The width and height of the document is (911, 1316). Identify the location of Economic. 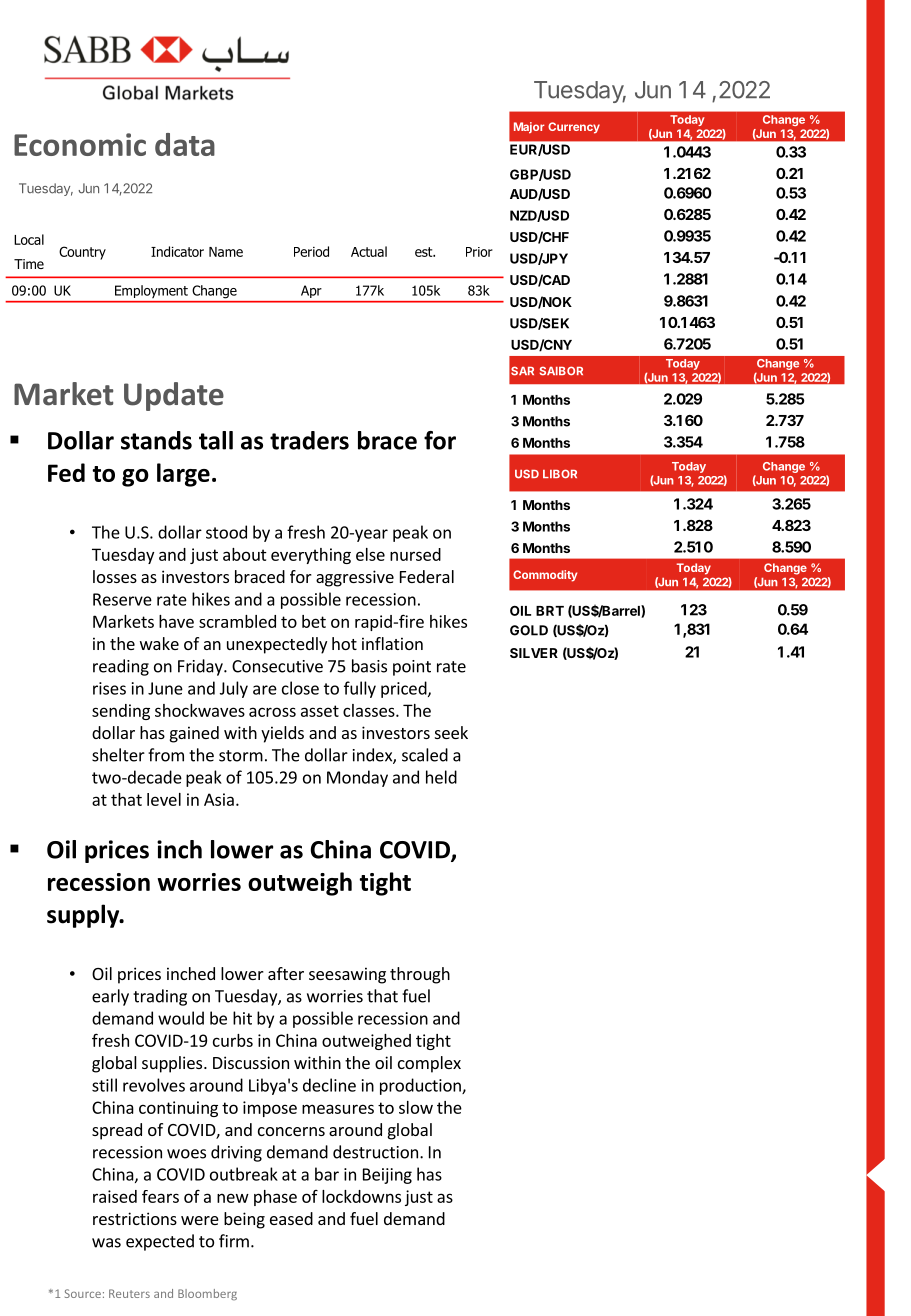
(80, 144).
